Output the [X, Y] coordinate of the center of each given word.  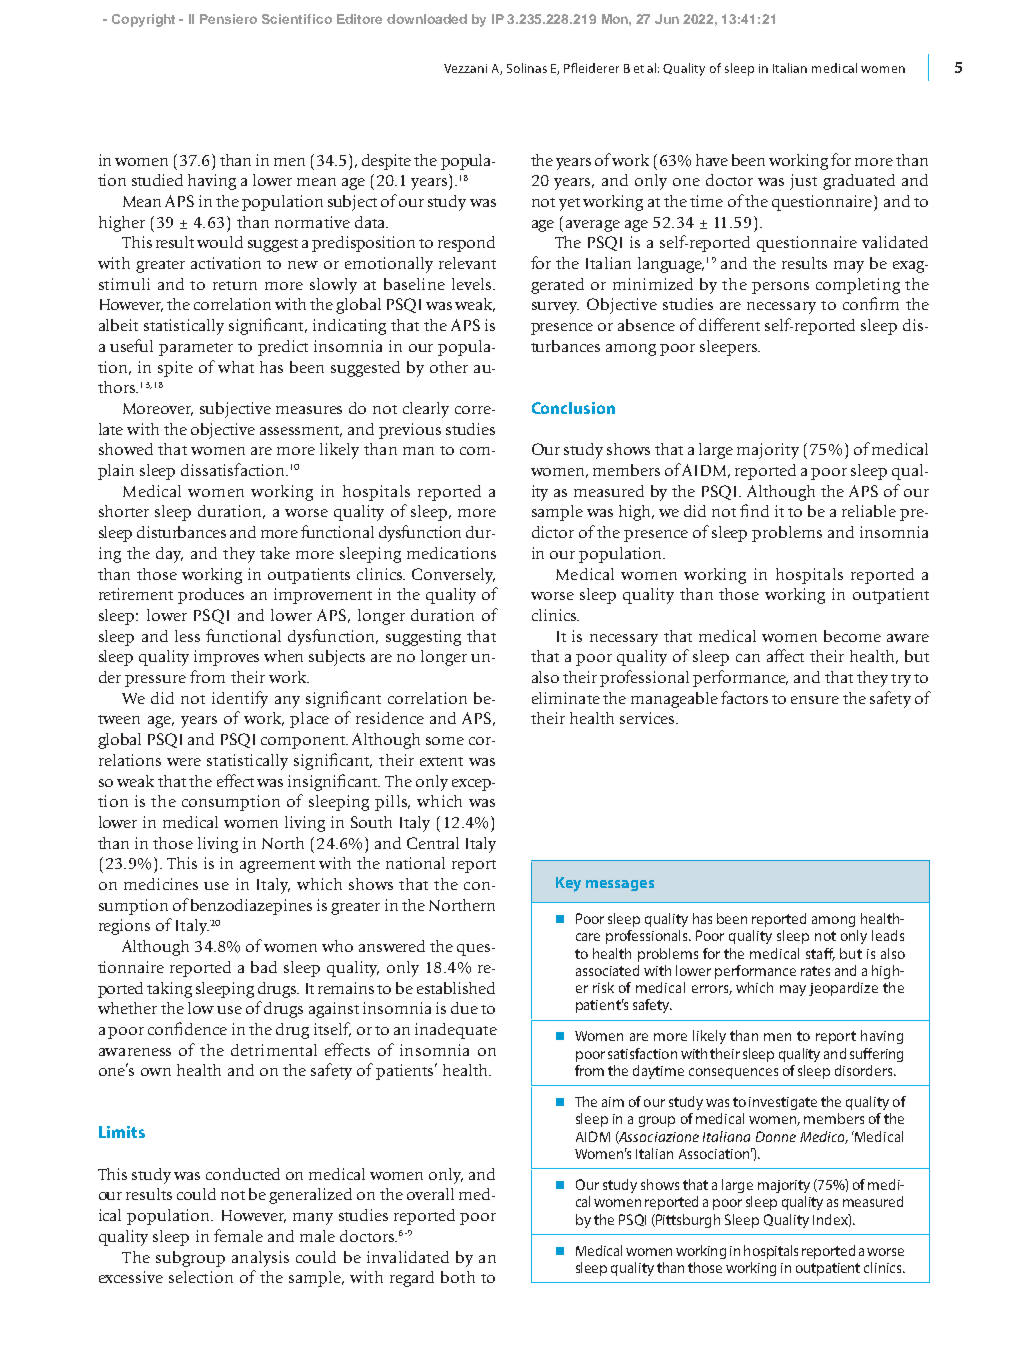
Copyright [143, 20]
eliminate [566, 698]
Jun [667, 19]
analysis [260, 1259]
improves [226, 658]
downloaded [427, 19]
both [458, 1277]
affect [785, 655]
